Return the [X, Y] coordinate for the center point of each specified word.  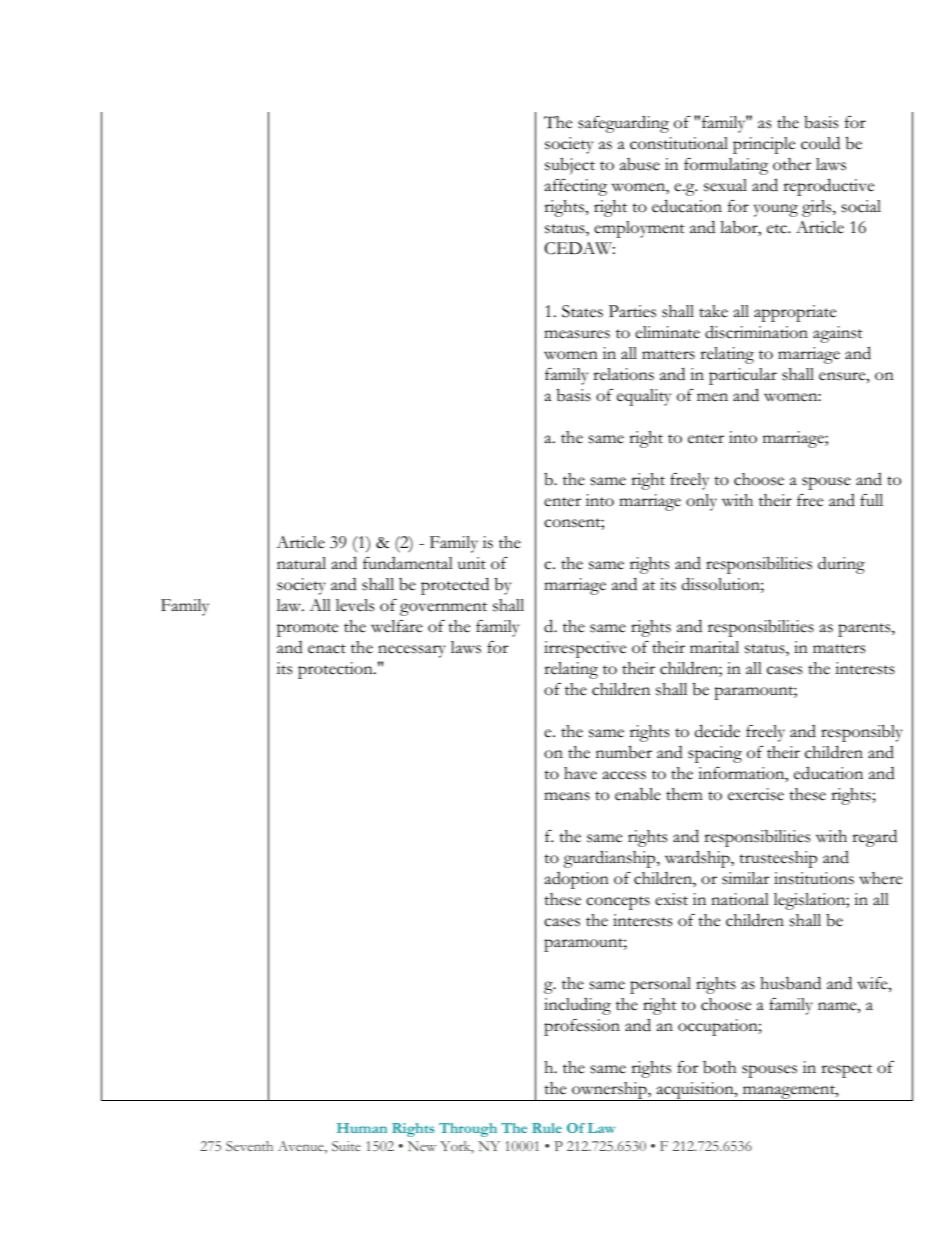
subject [570, 166]
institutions [814, 878]
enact [327, 649]
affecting [576, 187]
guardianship [611, 859]
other [792, 164]
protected [455, 586]
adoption [577, 880]
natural [301, 563]
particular [743, 376]
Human [362, 1128]
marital [714, 647]
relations [623, 374]
